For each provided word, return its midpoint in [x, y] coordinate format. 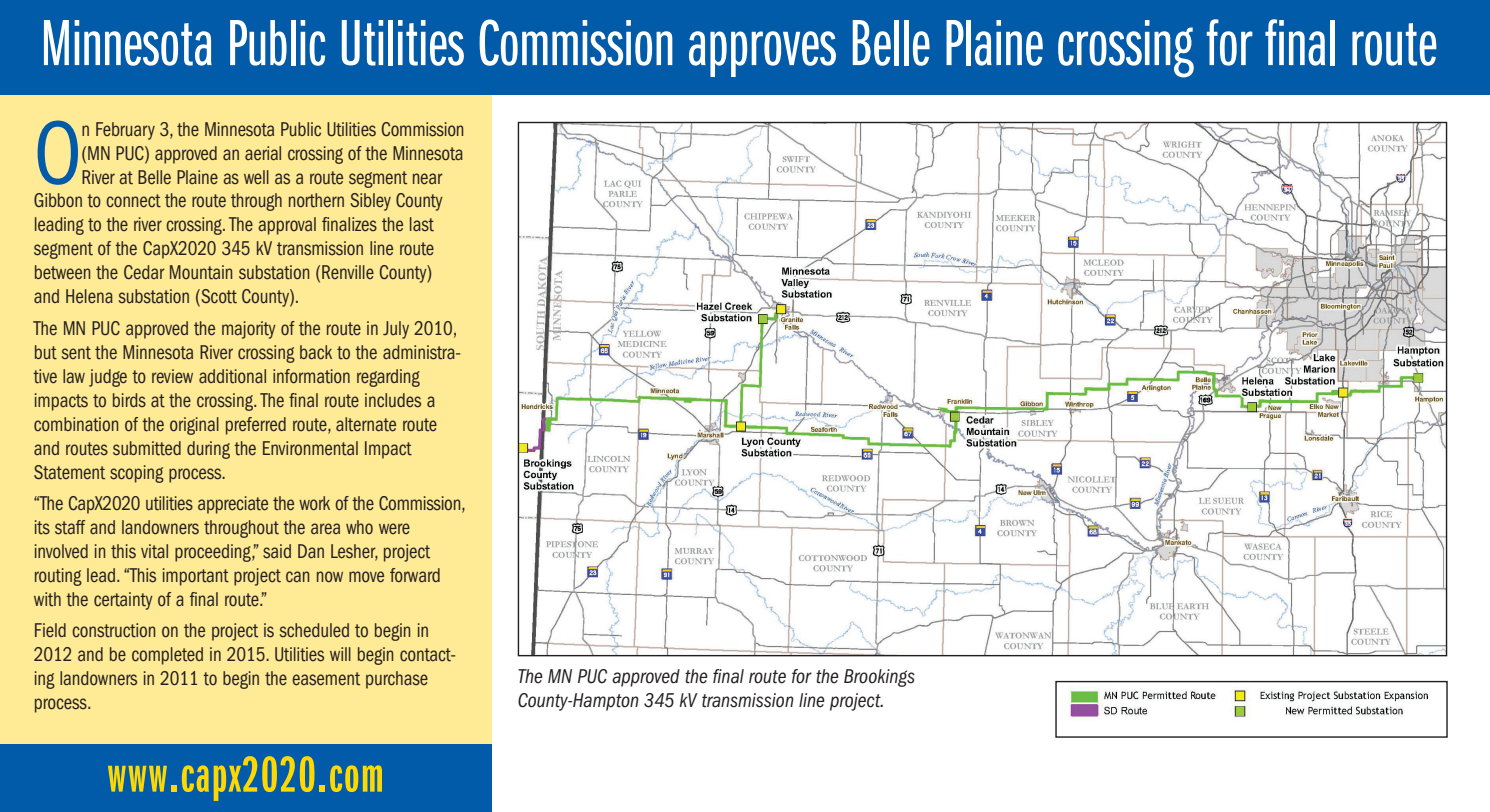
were [394, 528]
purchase [397, 680]
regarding [388, 378]
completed [167, 656]
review [172, 376]
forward [415, 575]
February [125, 131]
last [422, 224]
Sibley [370, 202]
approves [762, 54]
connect [133, 201]
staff [70, 527]
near [428, 178]
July [396, 330]
